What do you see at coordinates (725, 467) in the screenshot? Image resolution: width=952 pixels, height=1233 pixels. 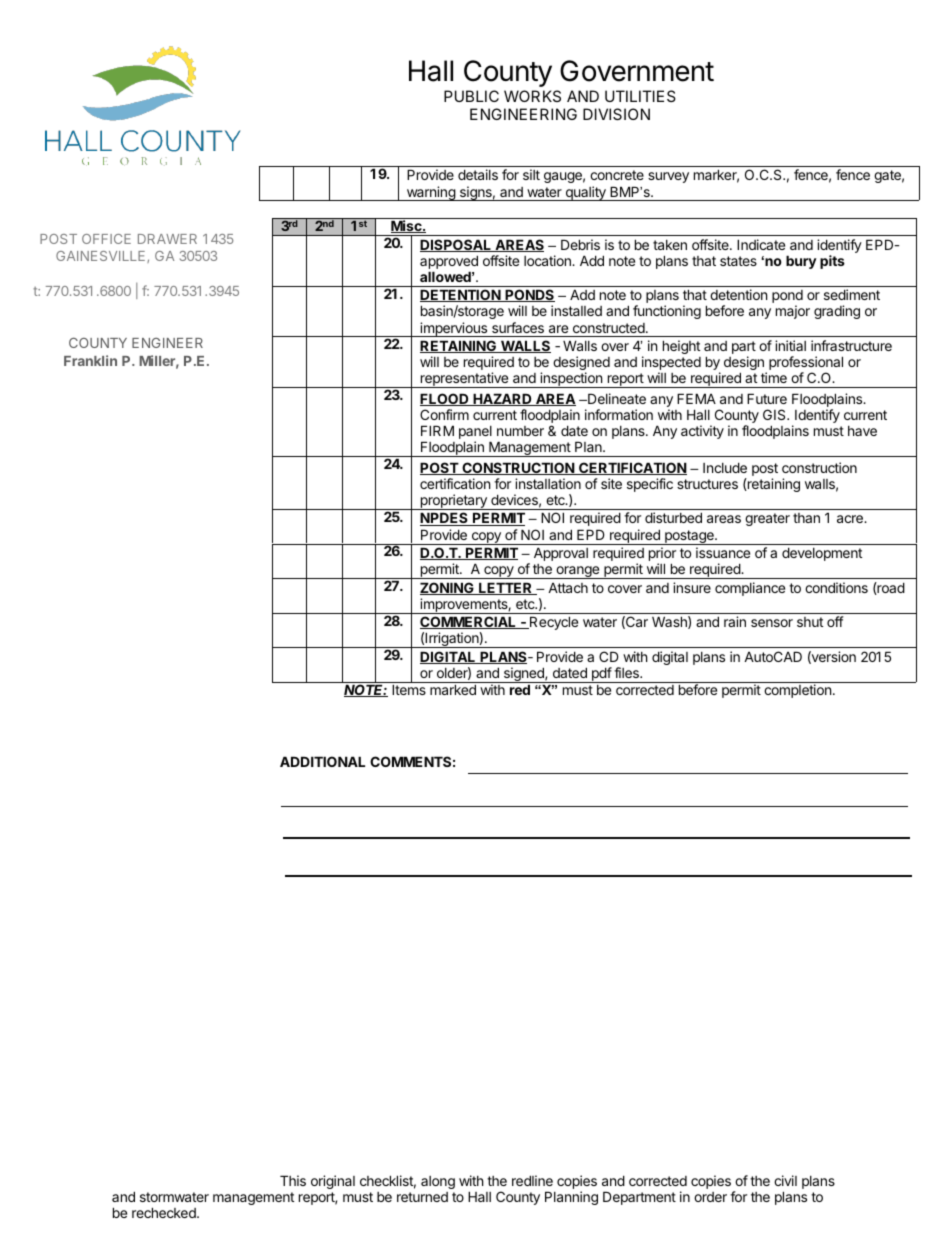 I see `Include` at bounding box center [725, 467].
